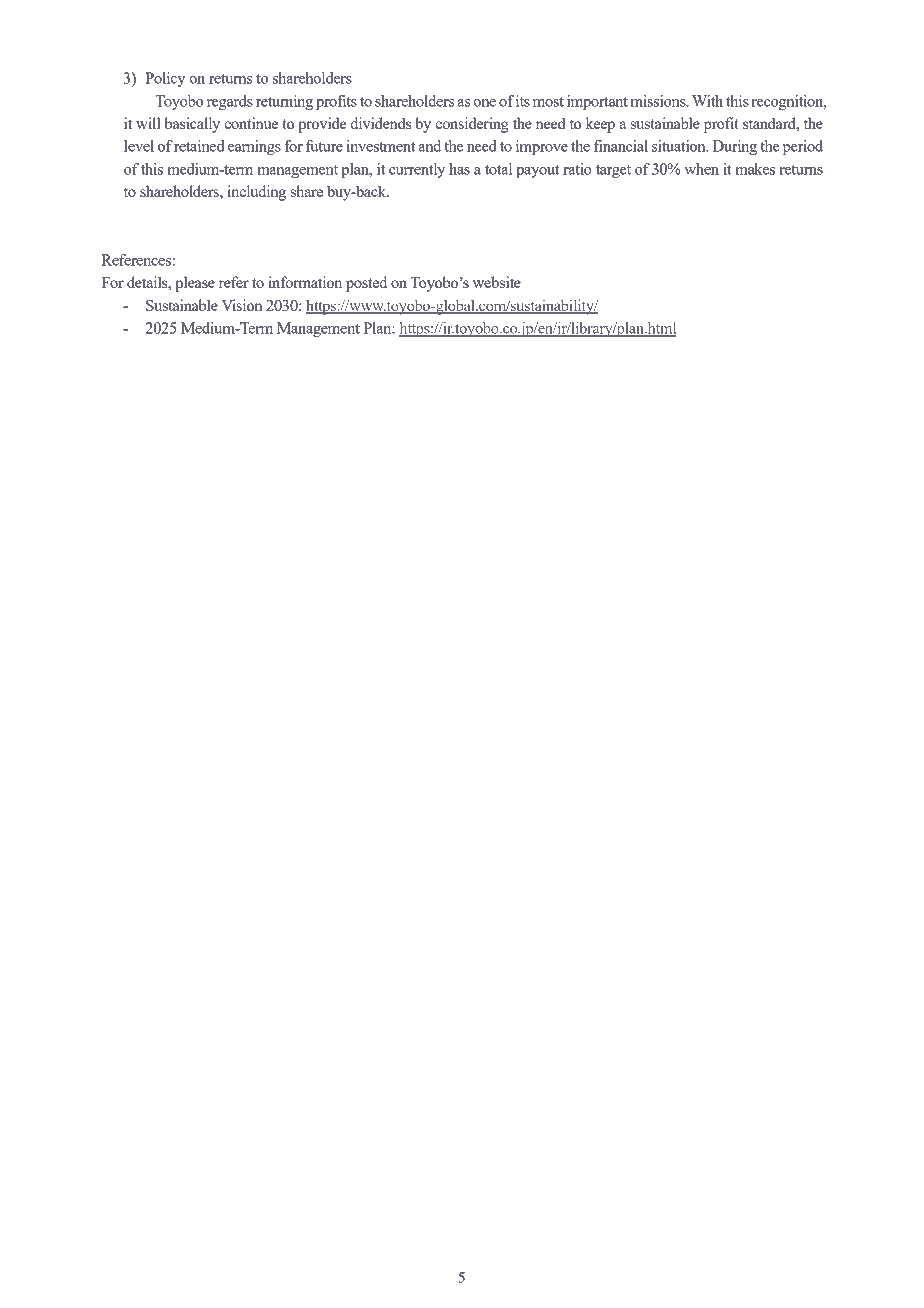 The height and width of the page is (1308, 924). I want to click on including, so click(257, 193).
